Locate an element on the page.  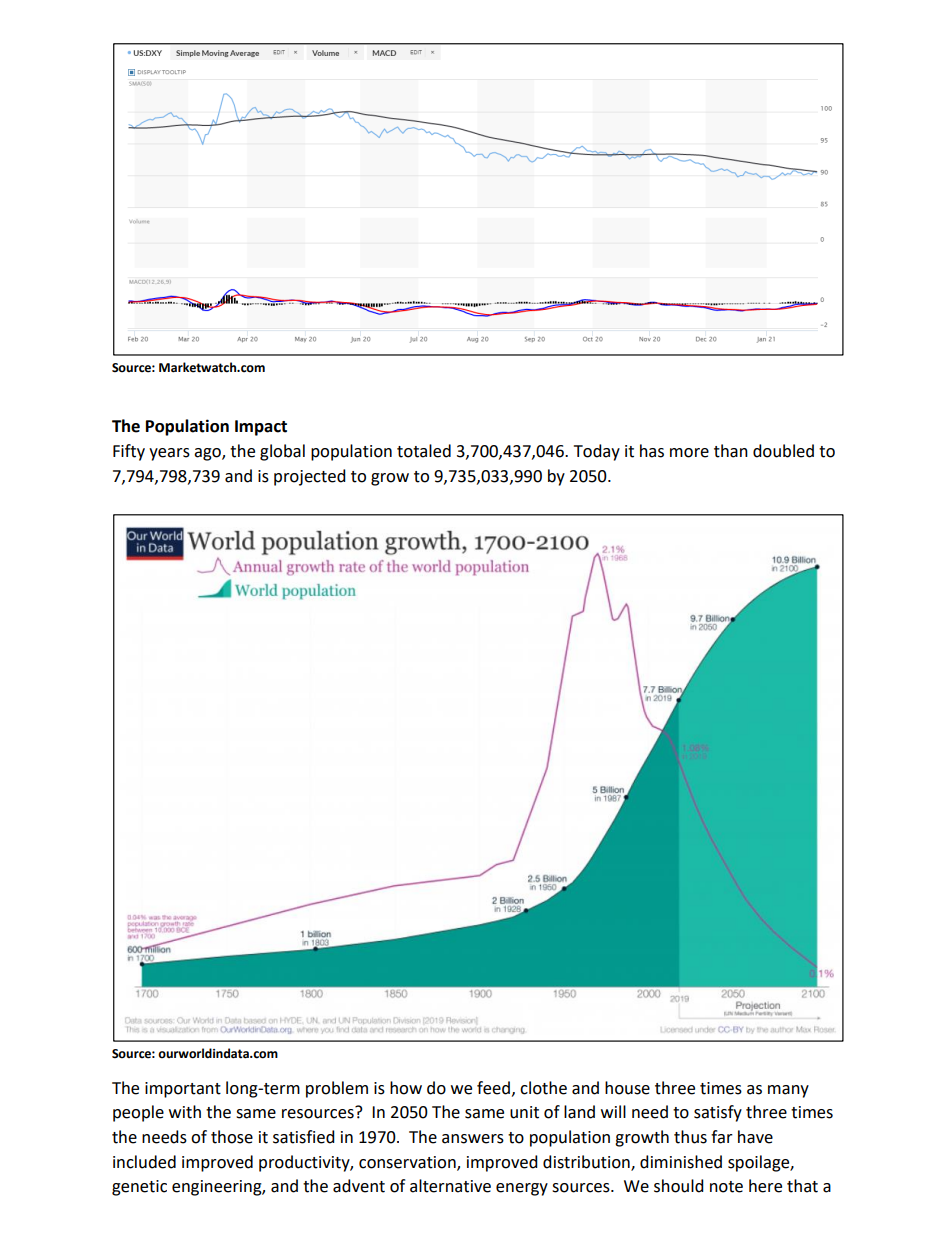
those is located at coordinates (232, 1137).
